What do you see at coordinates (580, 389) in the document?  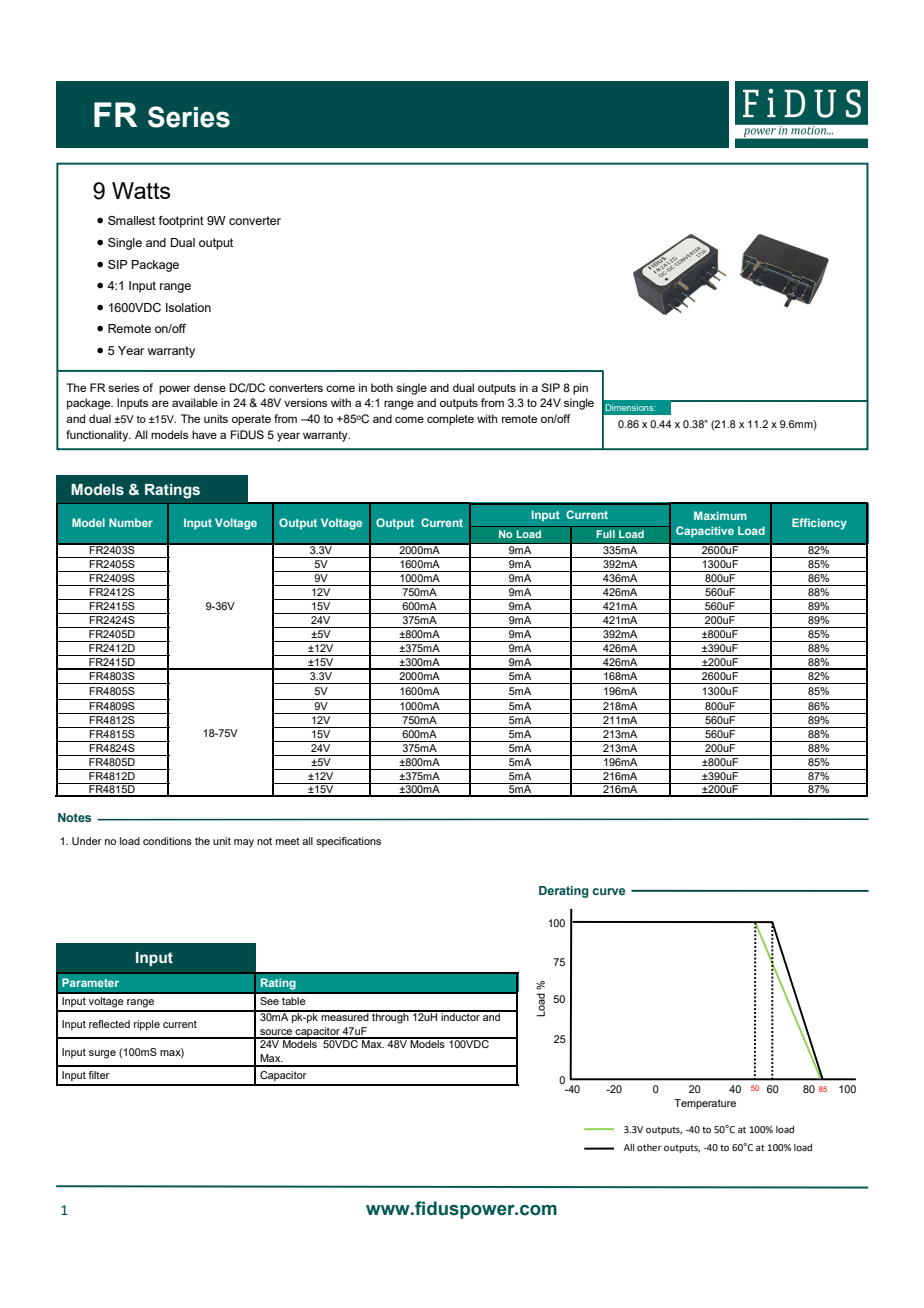 I see `pin` at bounding box center [580, 389].
